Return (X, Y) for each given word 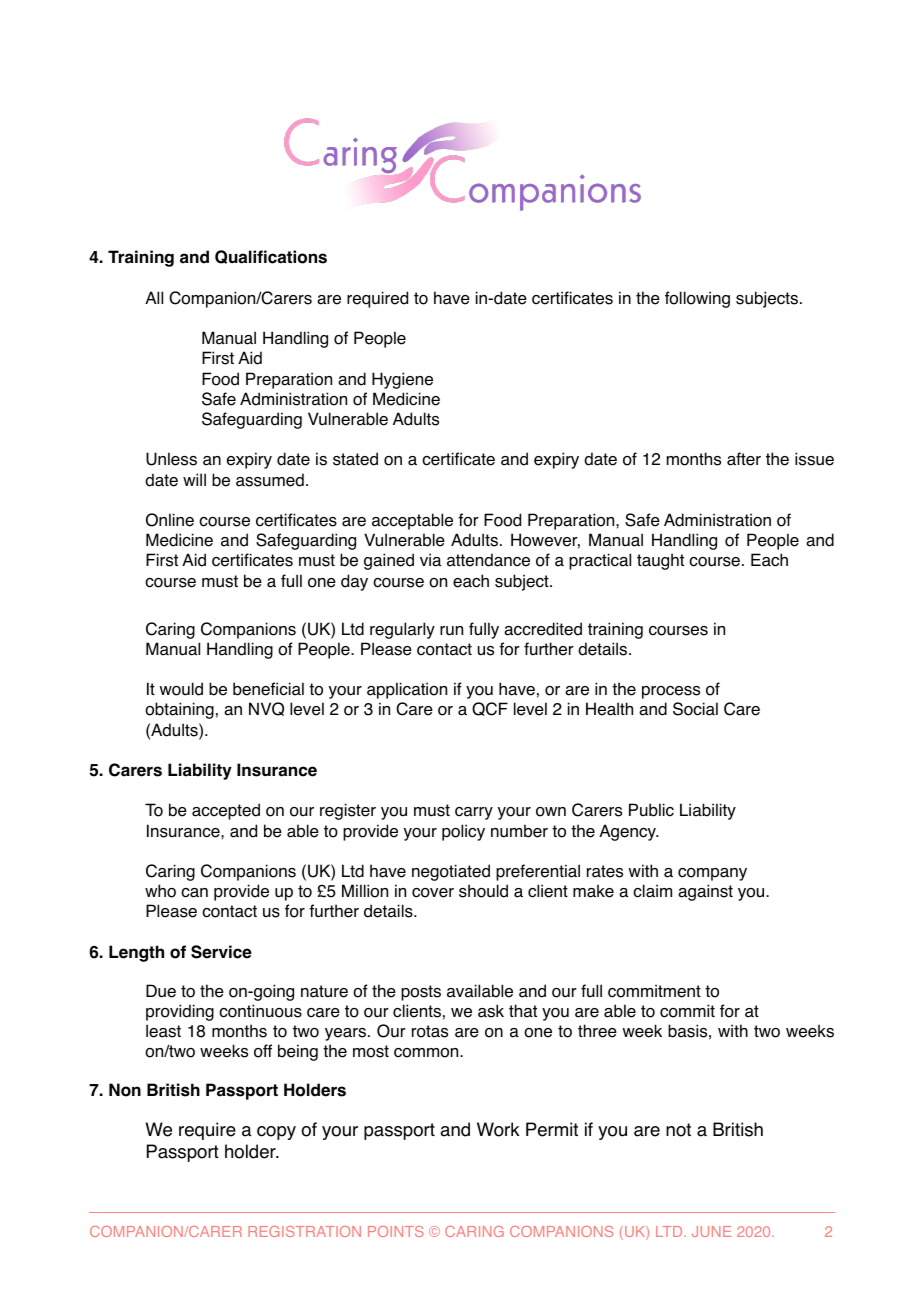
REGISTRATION (304, 1231)
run (451, 631)
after (744, 459)
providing (180, 1012)
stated (355, 459)
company (712, 874)
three (597, 1031)
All (154, 297)
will (194, 479)
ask (491, 1011)
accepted (226, 811)
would (181, 689)
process (671, 692)
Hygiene (402, 380)
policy (463, 832)
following (697, 299)
